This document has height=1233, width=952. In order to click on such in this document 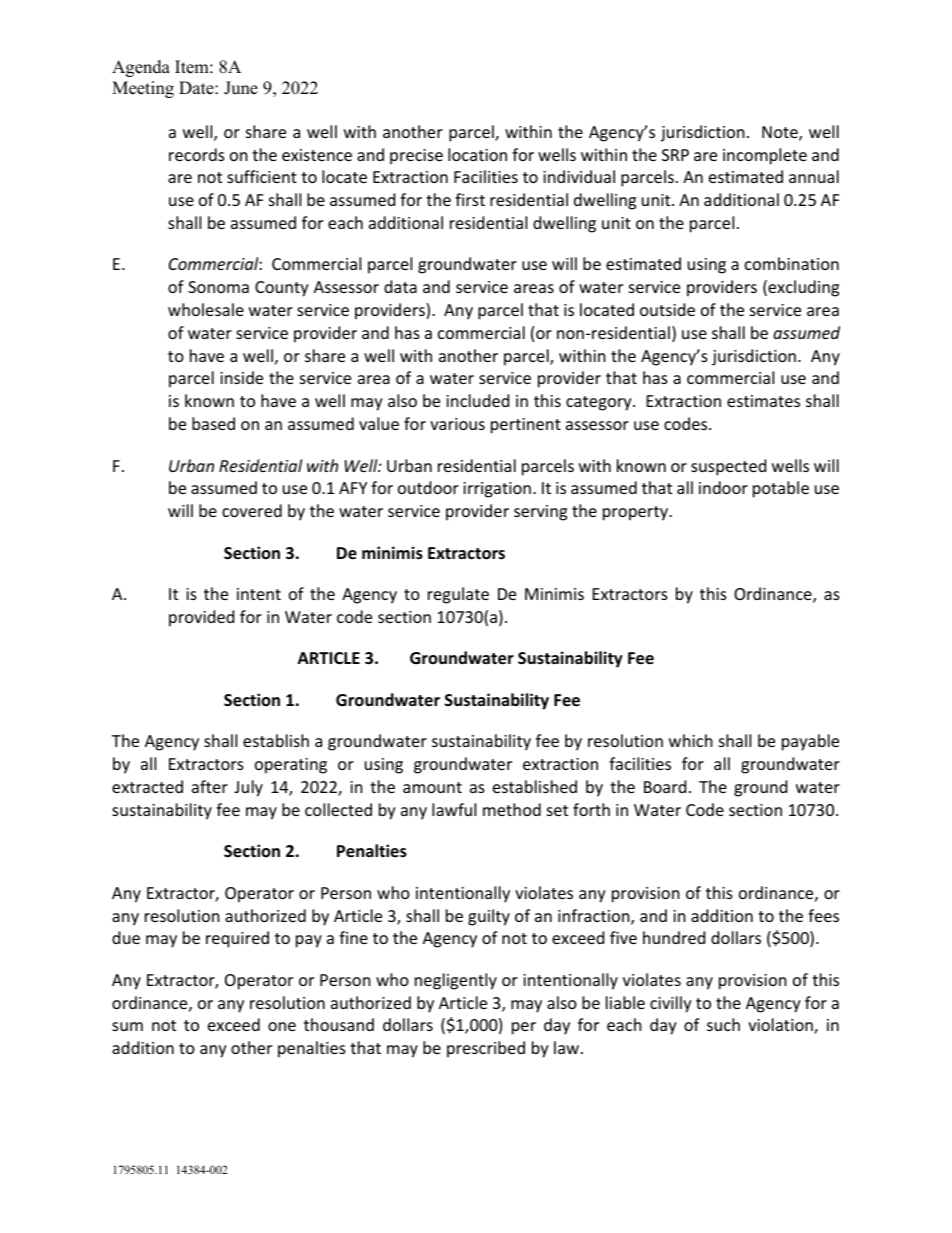, I will do `click(723, 1024)`.
